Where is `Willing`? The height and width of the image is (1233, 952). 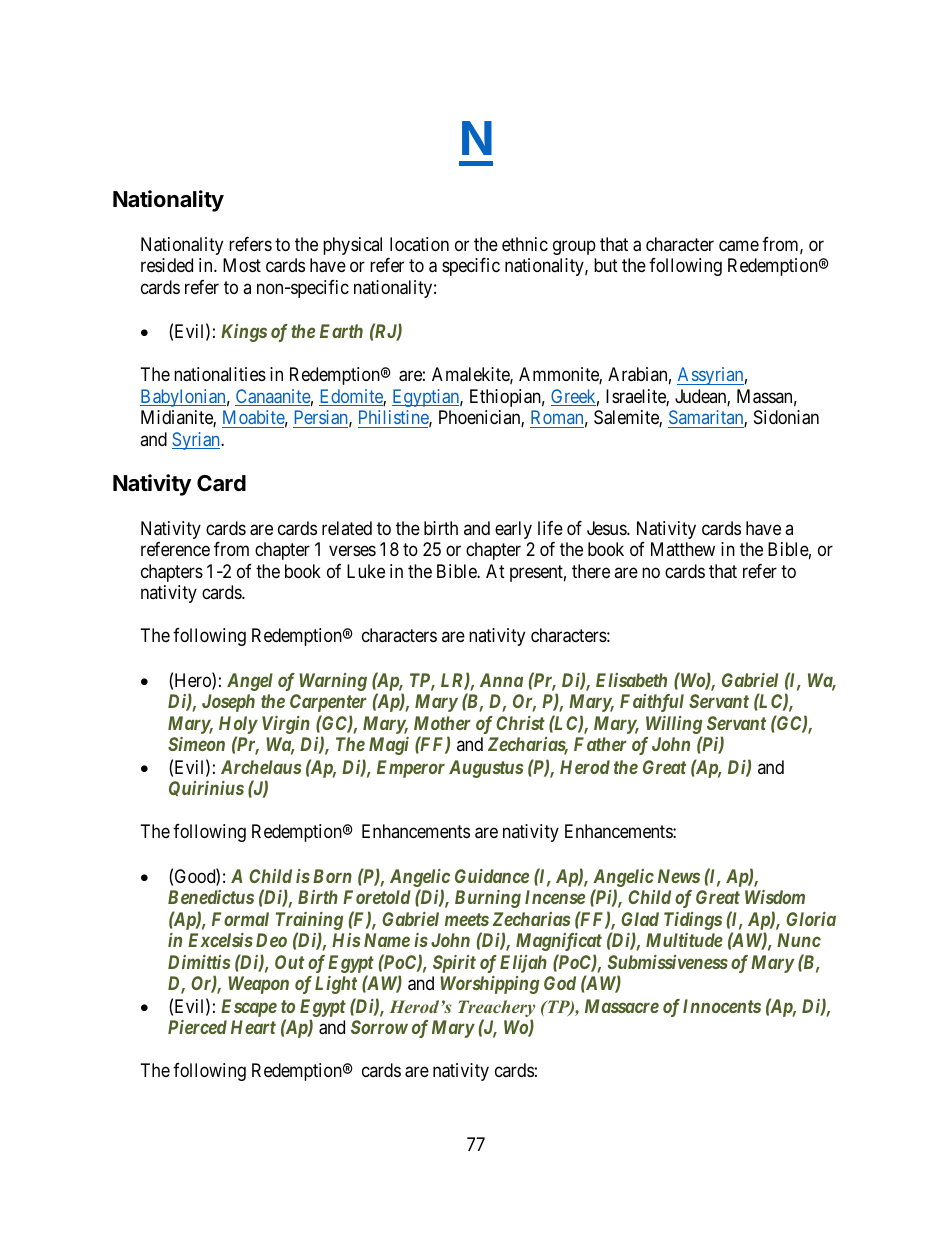
Willing is located at coordinates (674, 725).
